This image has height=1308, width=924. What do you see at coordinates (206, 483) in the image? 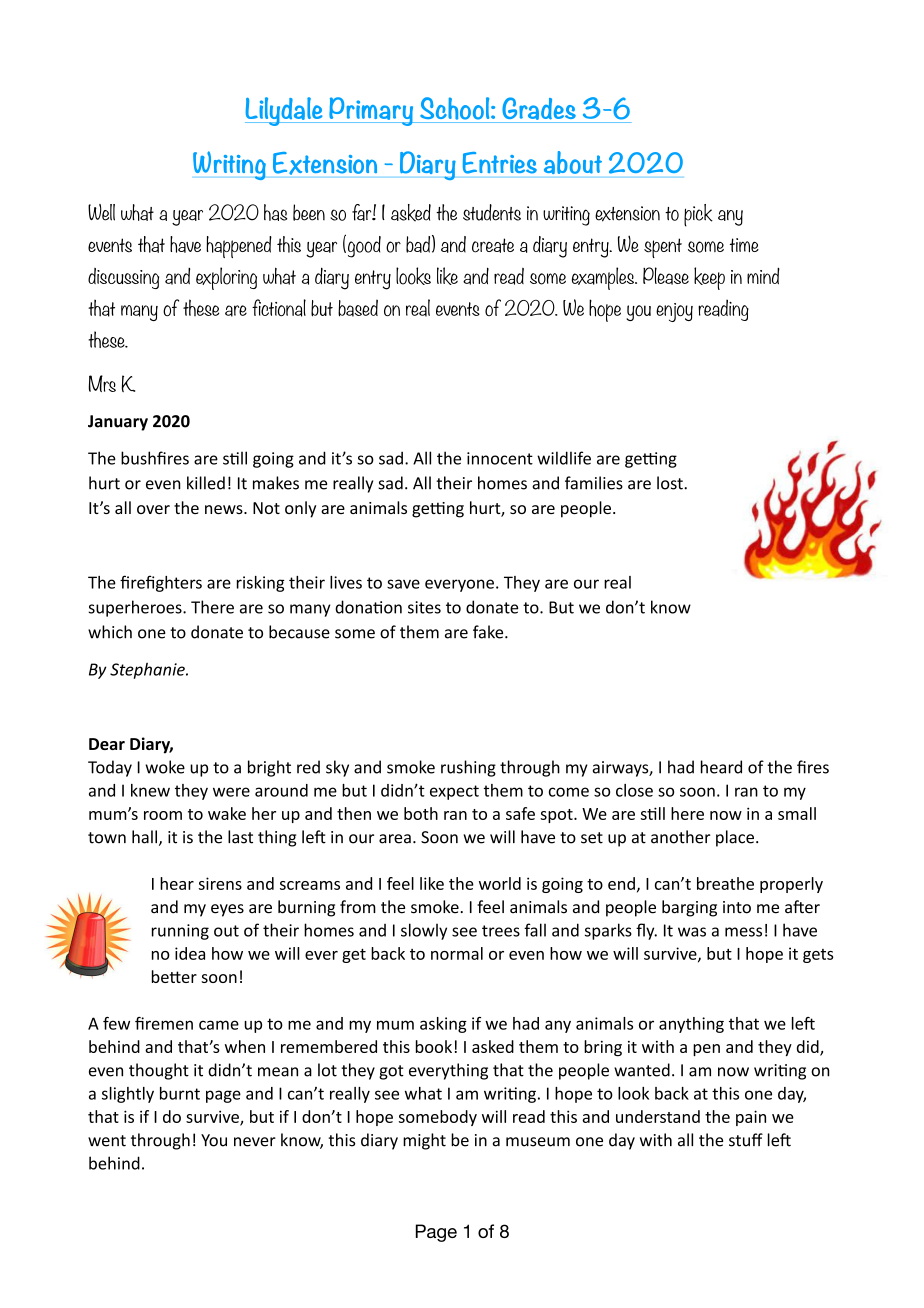
I see `killed` at bounding box center [206, 483].
